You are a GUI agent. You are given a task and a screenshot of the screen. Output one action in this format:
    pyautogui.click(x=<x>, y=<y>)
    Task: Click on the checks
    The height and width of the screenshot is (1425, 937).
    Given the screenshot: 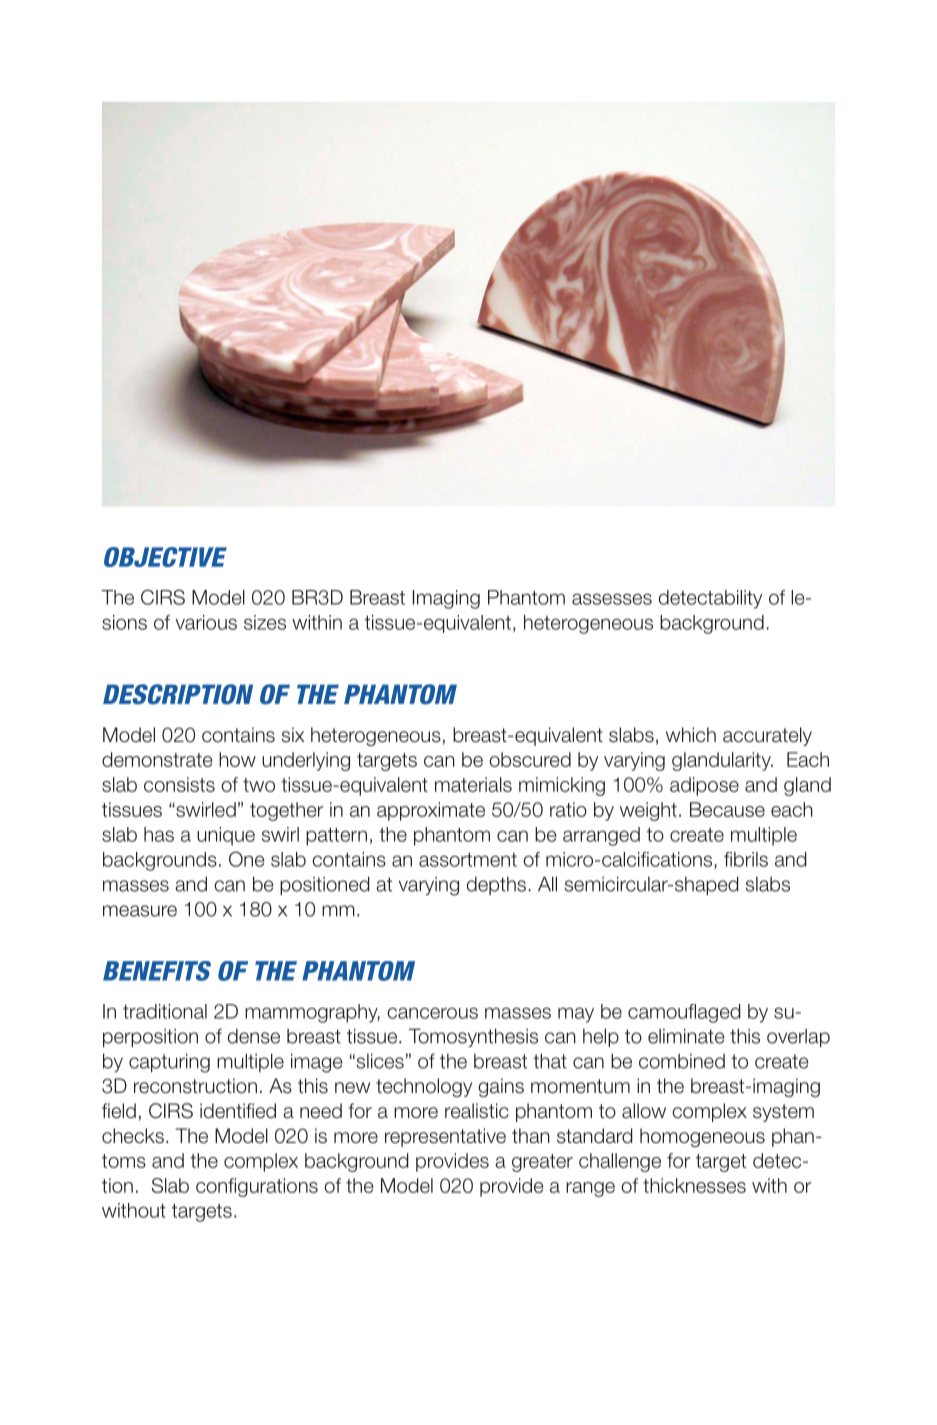 What is the action you would take?
    pyautogui.click(x=133, y=1136)
